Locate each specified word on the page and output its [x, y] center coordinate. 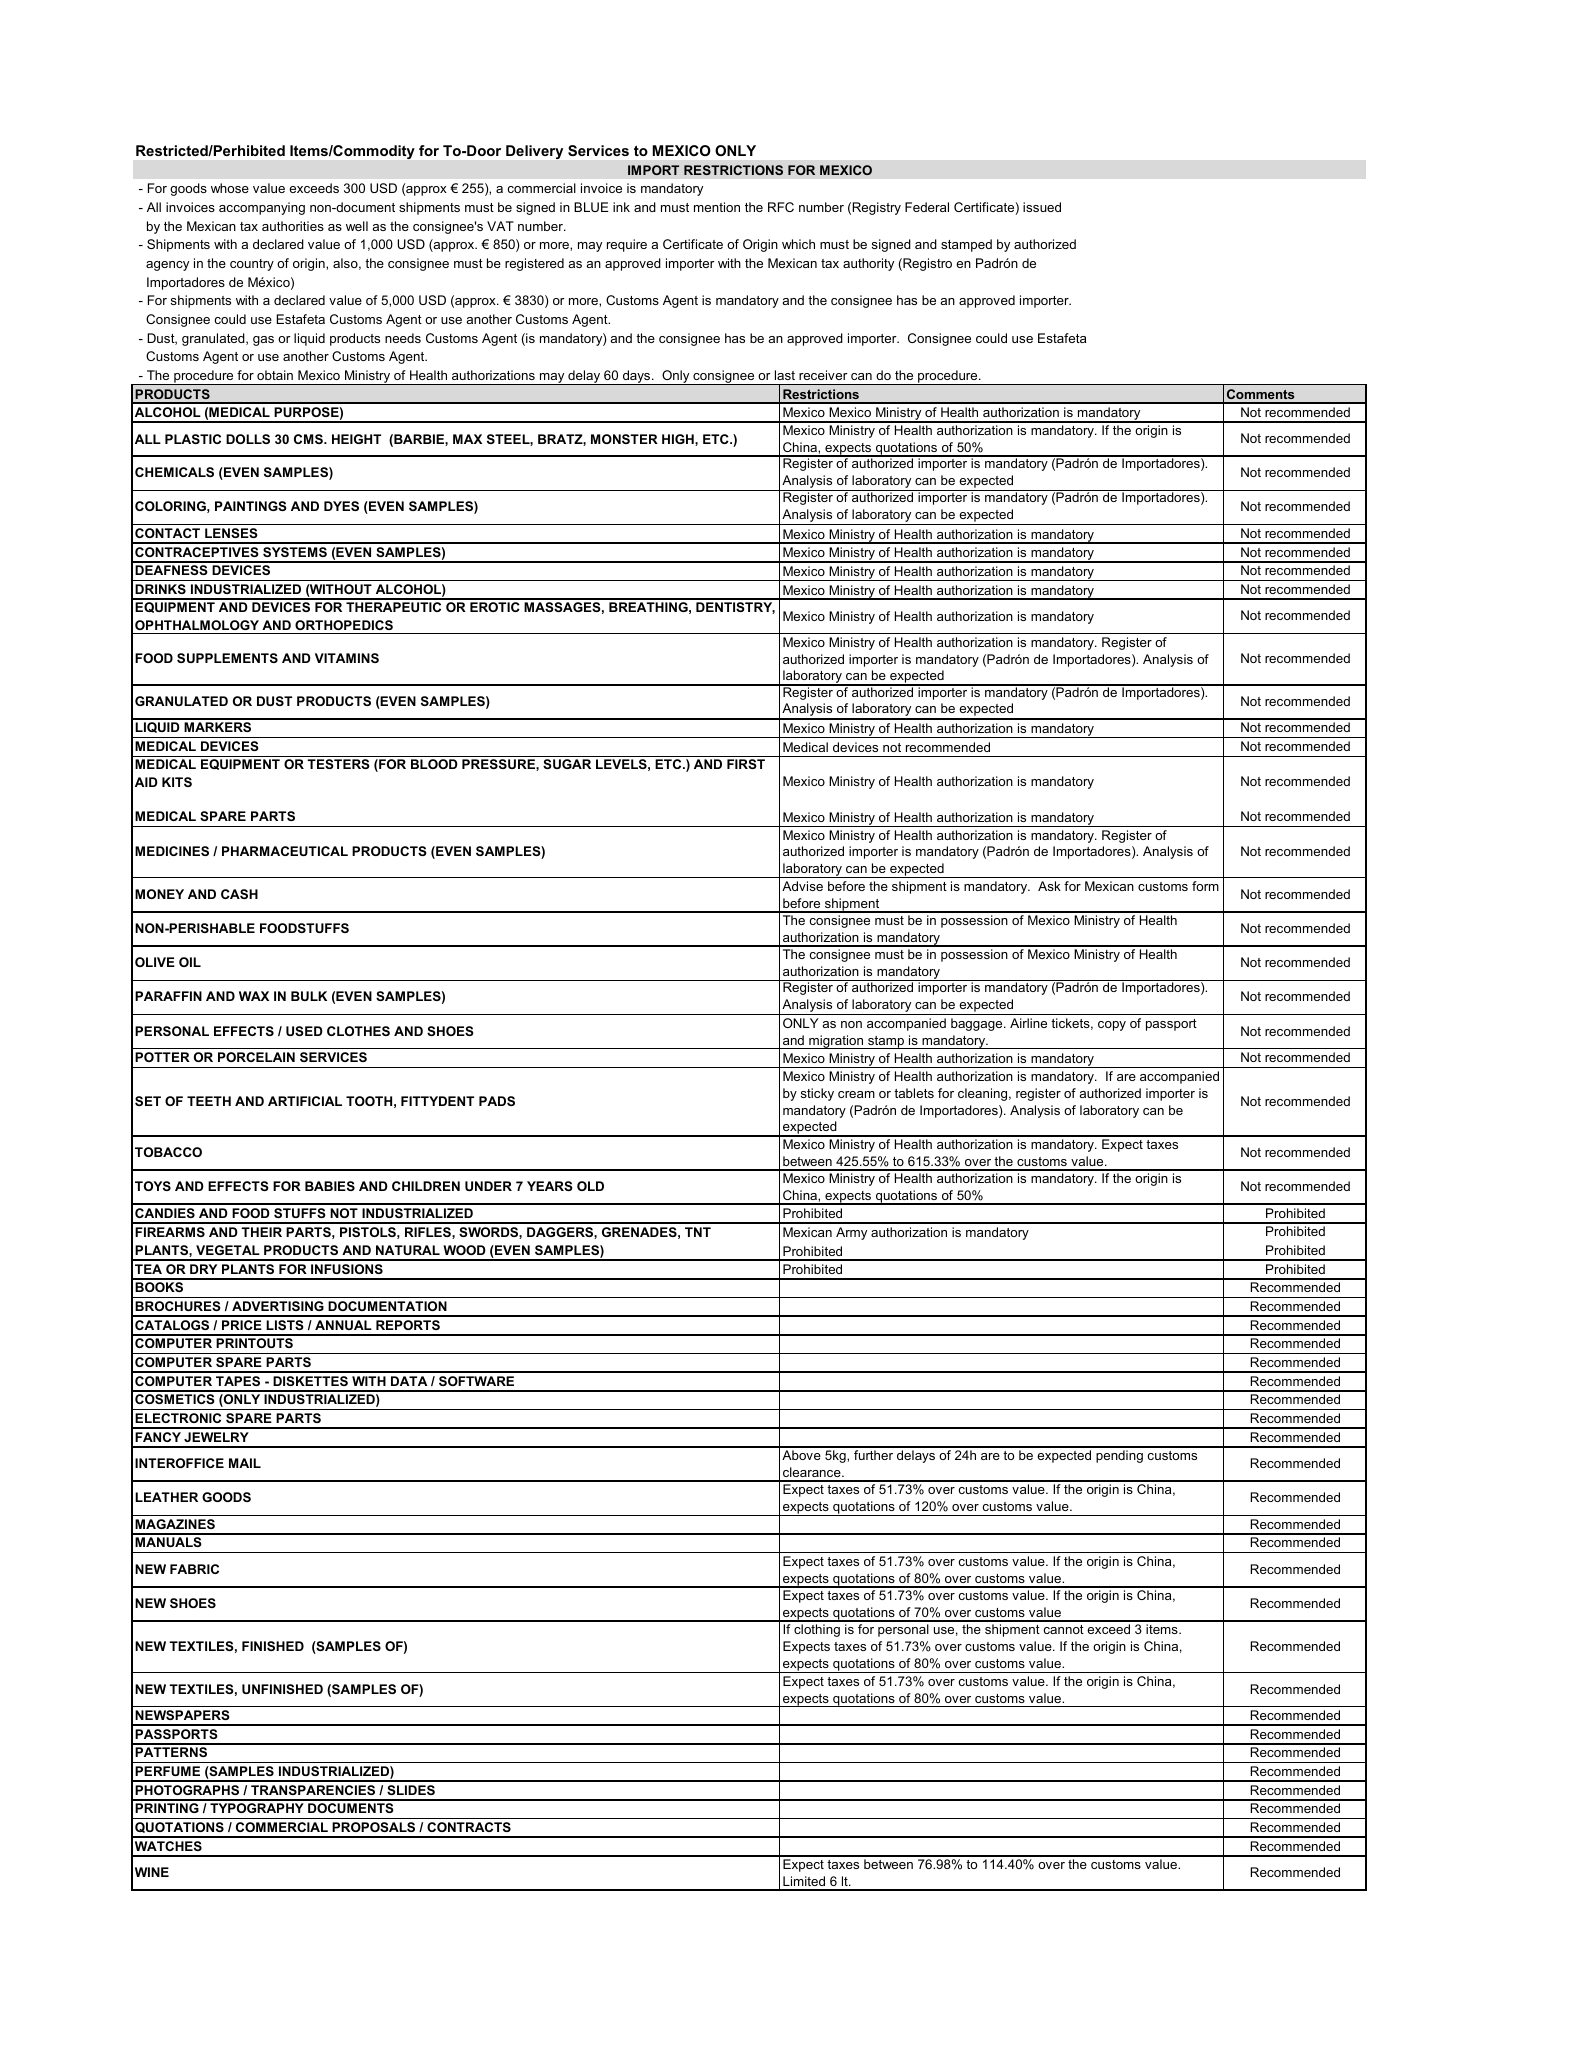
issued [1042, 207]
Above [801, 1455]
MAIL [245, 1463]
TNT [698, 1232]
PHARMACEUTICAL [285, 851]
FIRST [746, 764]
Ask [1049, 886]
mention [717, 207]
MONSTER [624, 439]
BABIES [330, 1186]
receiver [823, 375]
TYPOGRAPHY [257, 1808]
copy [1112, 1026]
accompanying [262, 208]
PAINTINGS [251, 506]
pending [1119, 1456]
